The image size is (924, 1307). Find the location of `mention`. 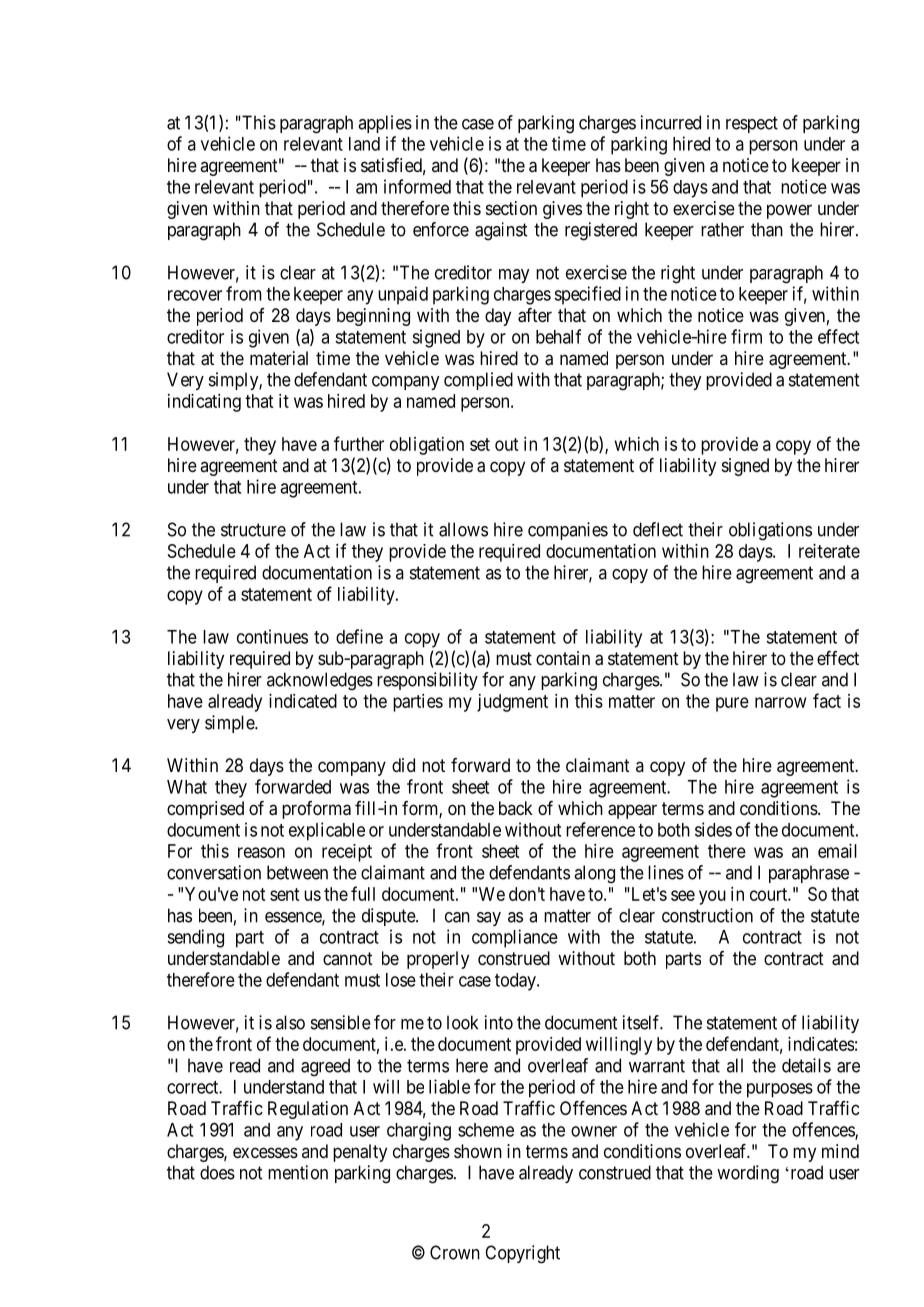

mention is located at coordinates (298, 1172).
